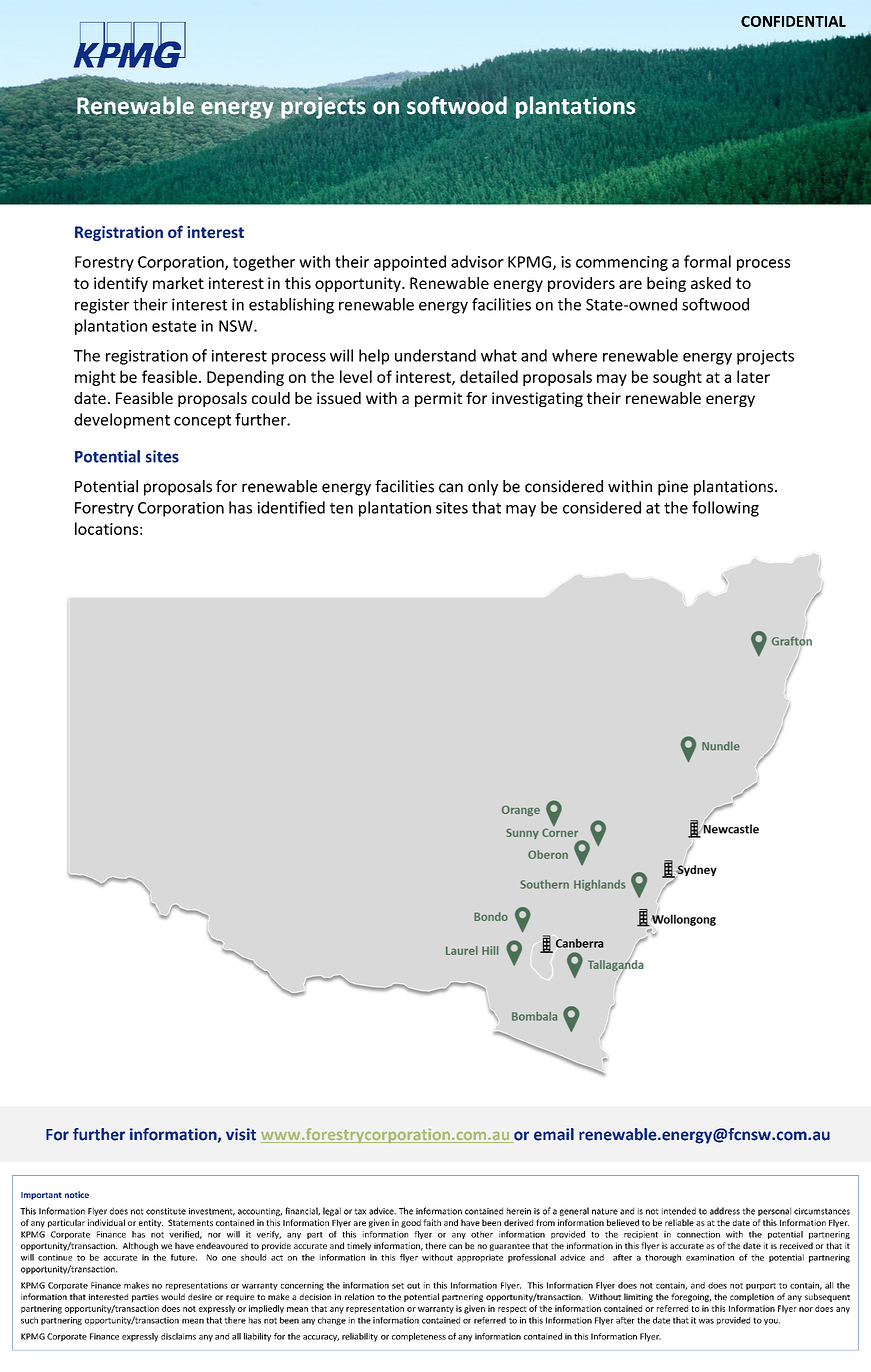 The image size is (871, 1372). I want to click on visit, so click(241, 1134).
